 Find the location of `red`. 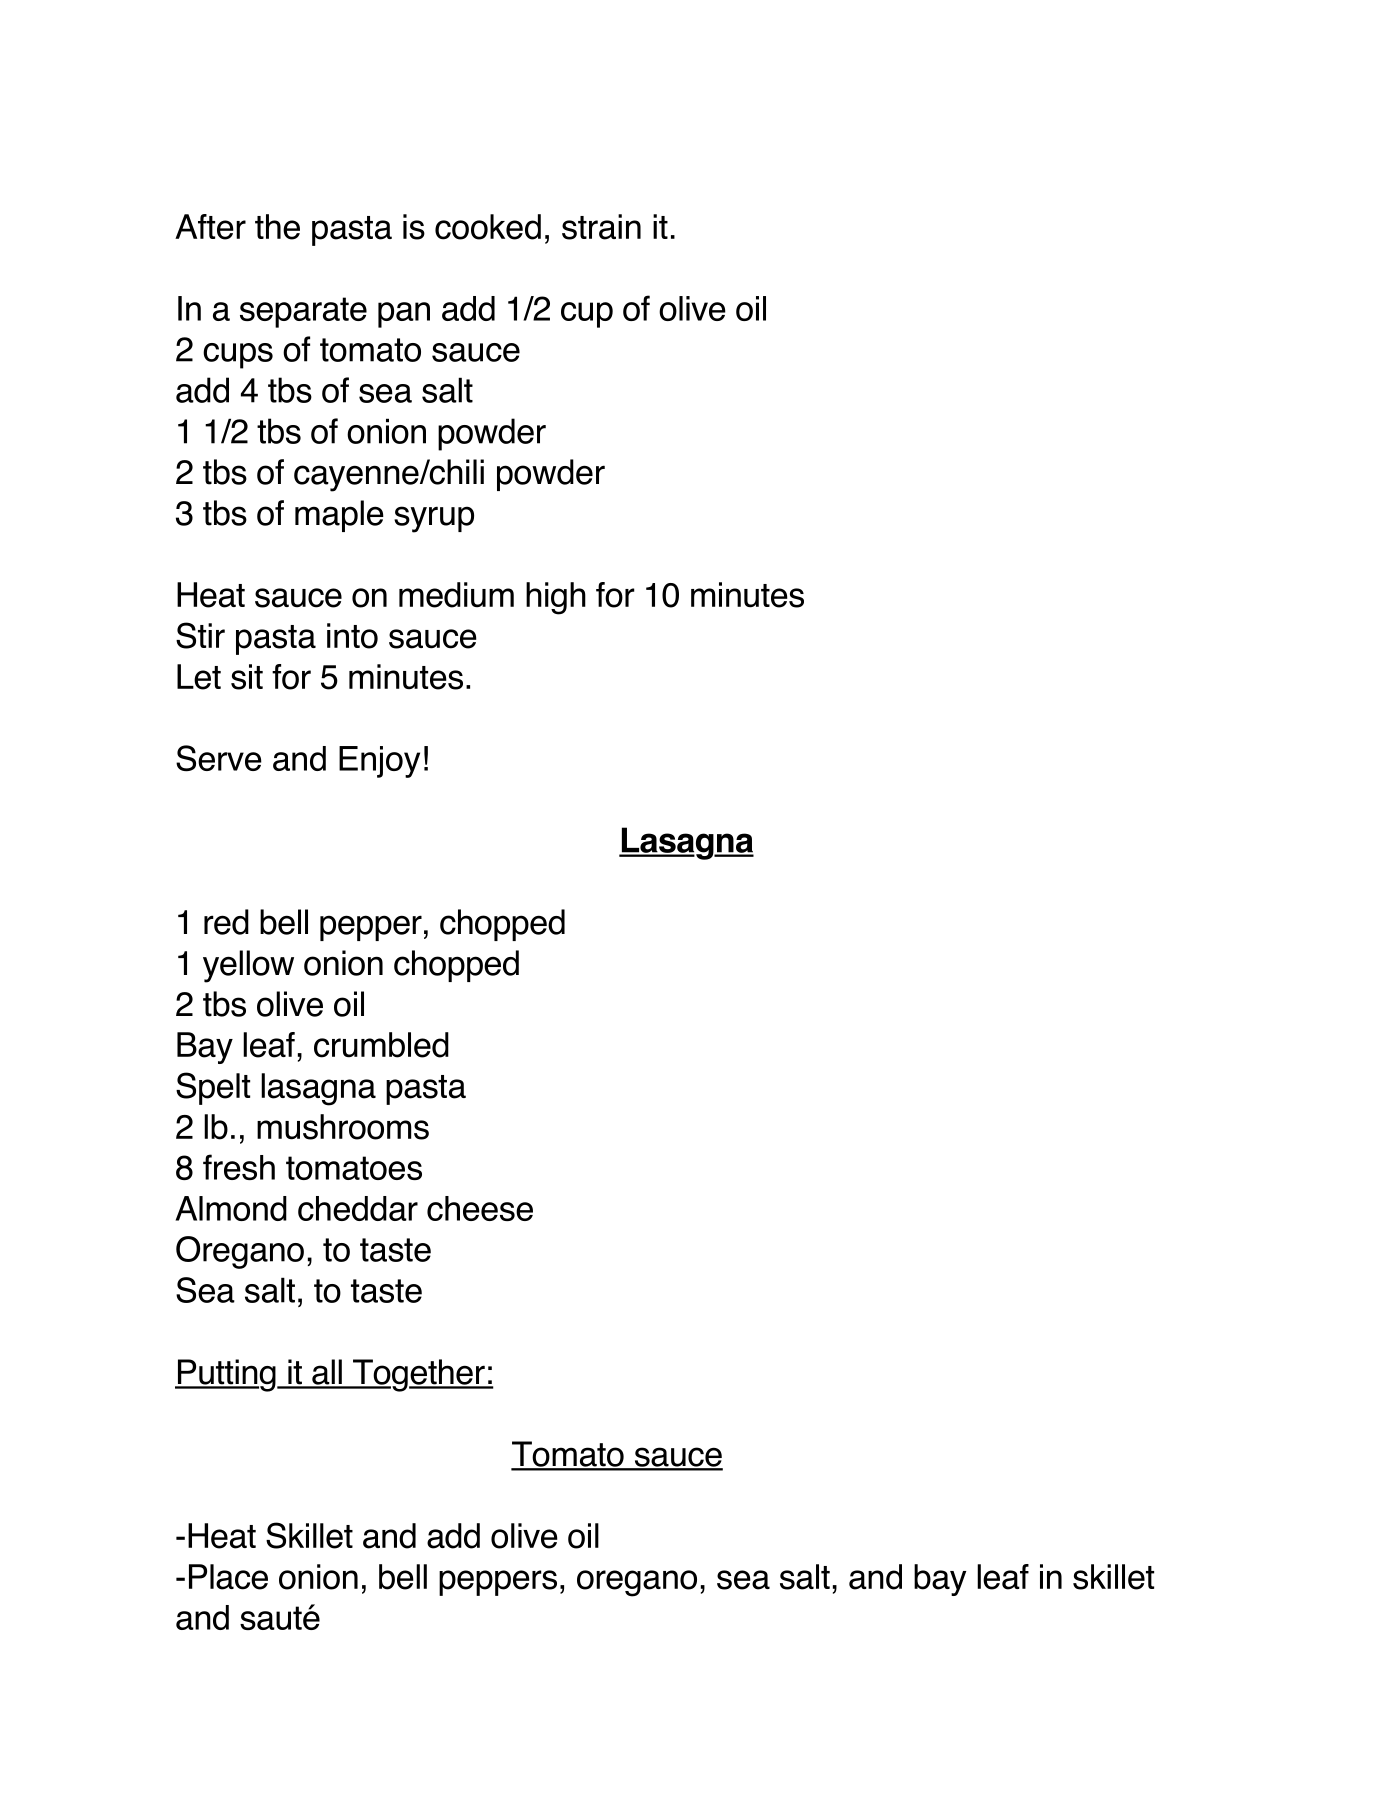

red is located at coordinates (226, 922).
